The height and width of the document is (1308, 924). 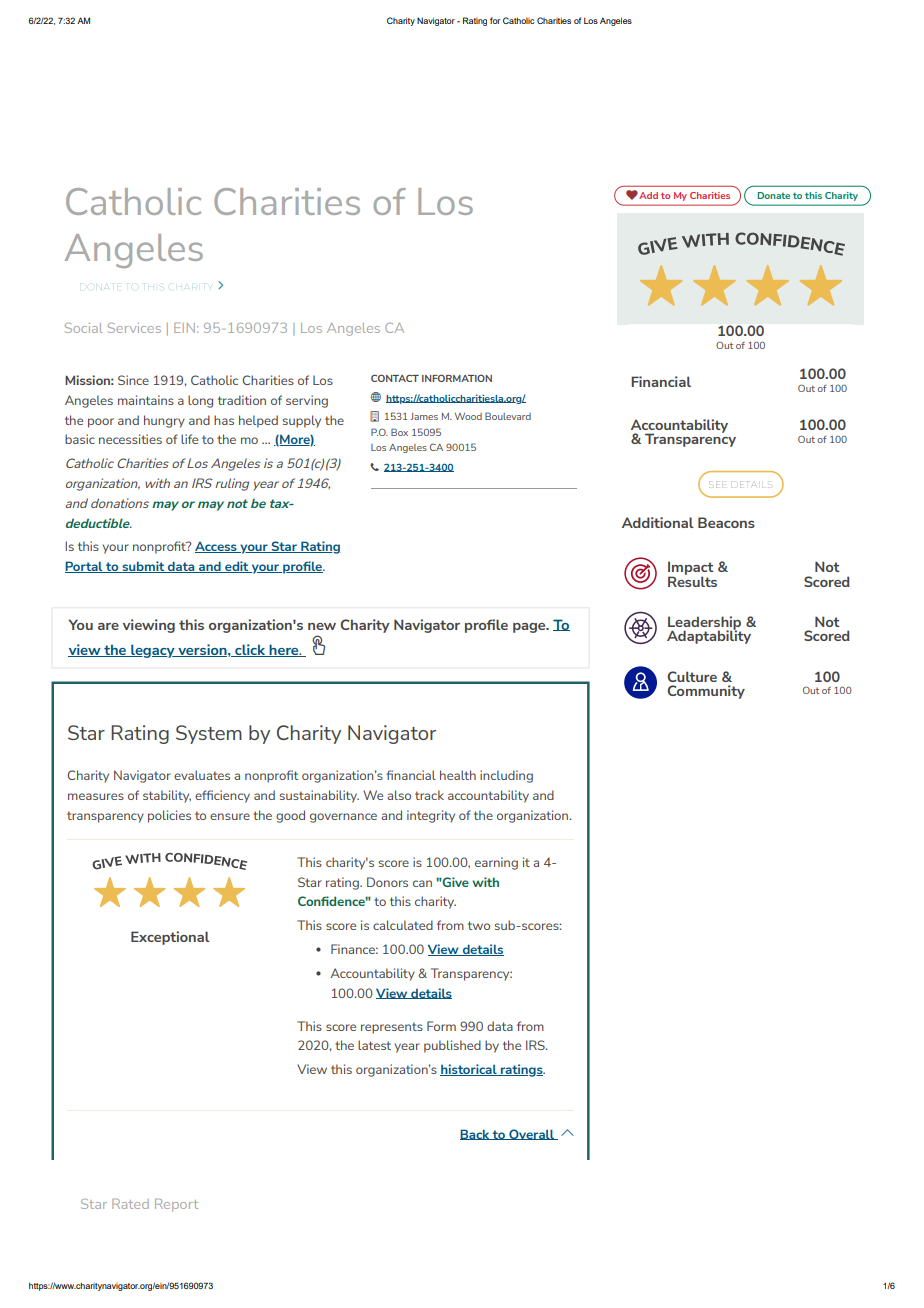 What do you see at coordinates (176, 1205) in the document?
I see `Report` at bounding box center [176, 1205].
